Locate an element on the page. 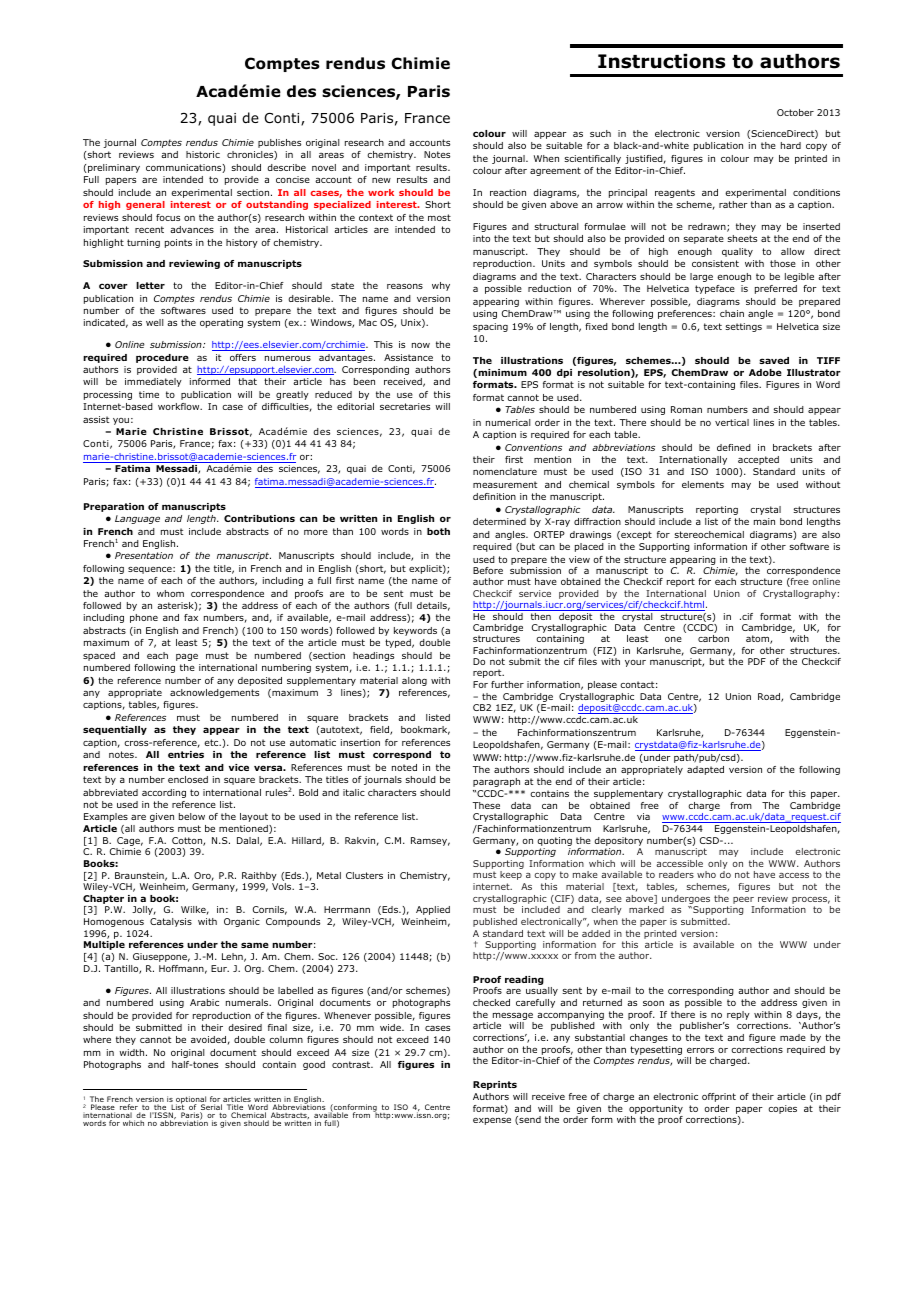  October is located at coordinates (795, 112).
